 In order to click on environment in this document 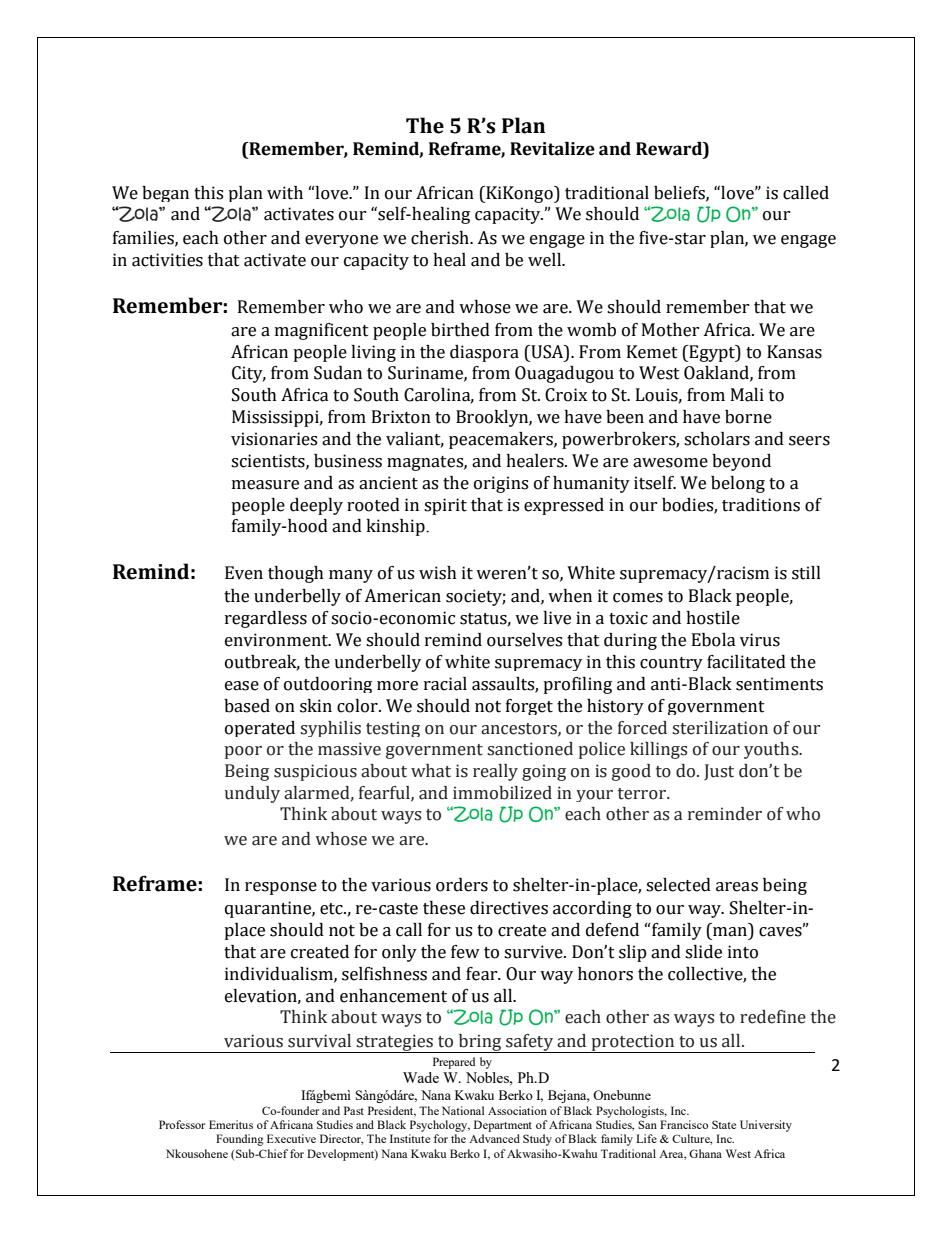, I will do `click(277, 640)`.
